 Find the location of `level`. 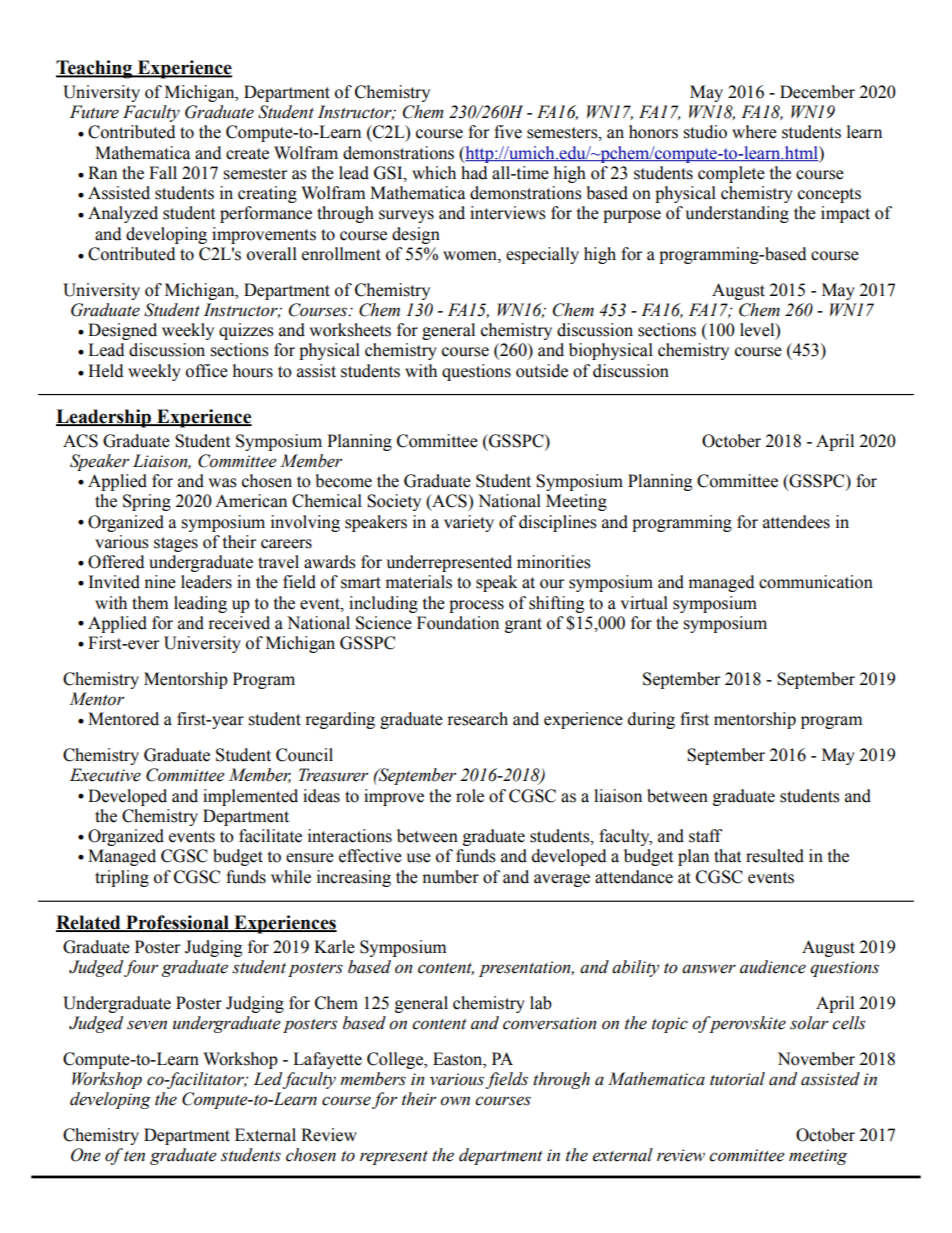

level is located at coordinates (758, 331).
